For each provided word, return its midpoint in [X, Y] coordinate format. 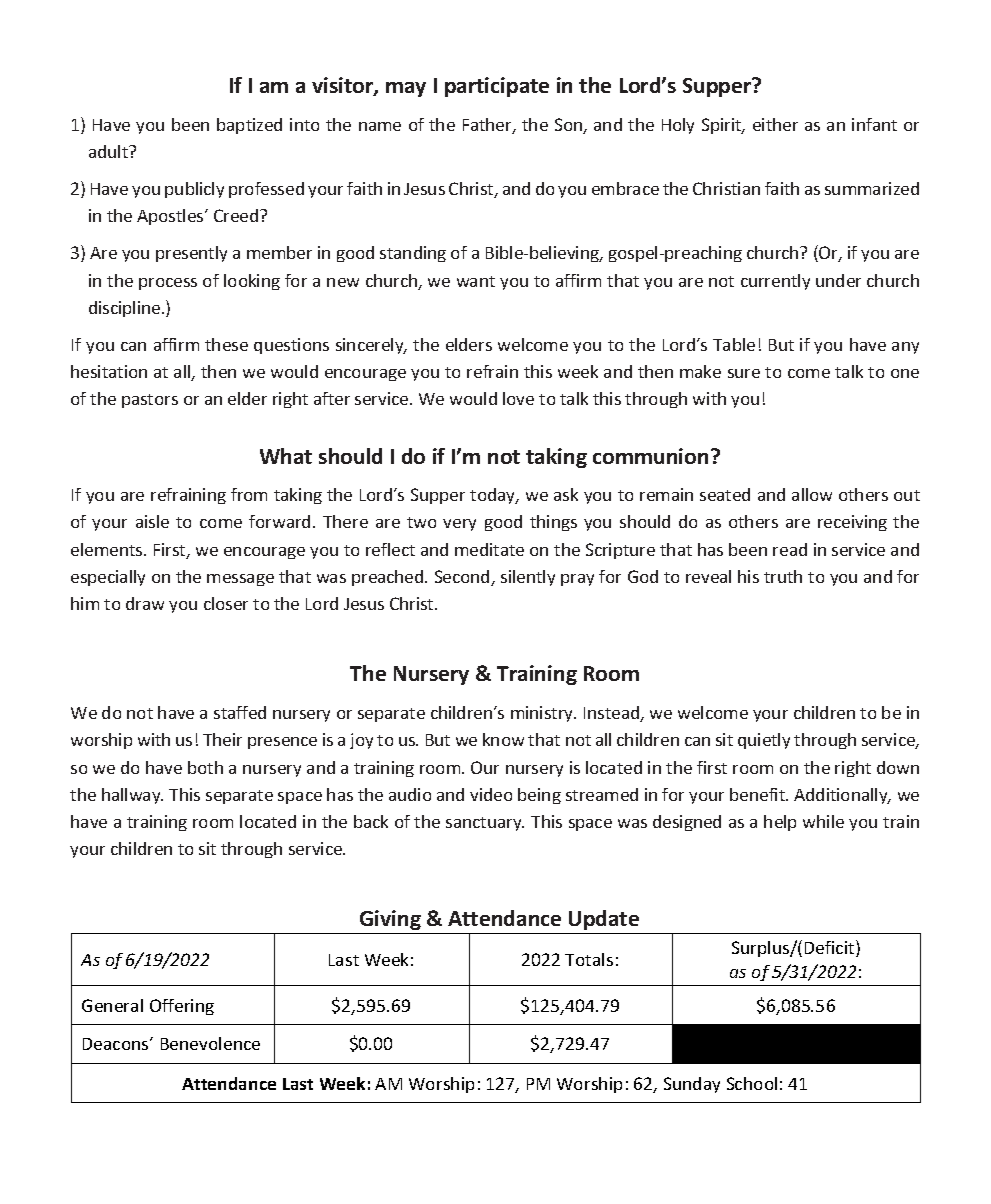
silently [528, 578]
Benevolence [210, 1043]
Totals [589, 959]
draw [145, 603]
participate [497, 87]
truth [783, 576]
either [775, 124]
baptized [249, 126]
